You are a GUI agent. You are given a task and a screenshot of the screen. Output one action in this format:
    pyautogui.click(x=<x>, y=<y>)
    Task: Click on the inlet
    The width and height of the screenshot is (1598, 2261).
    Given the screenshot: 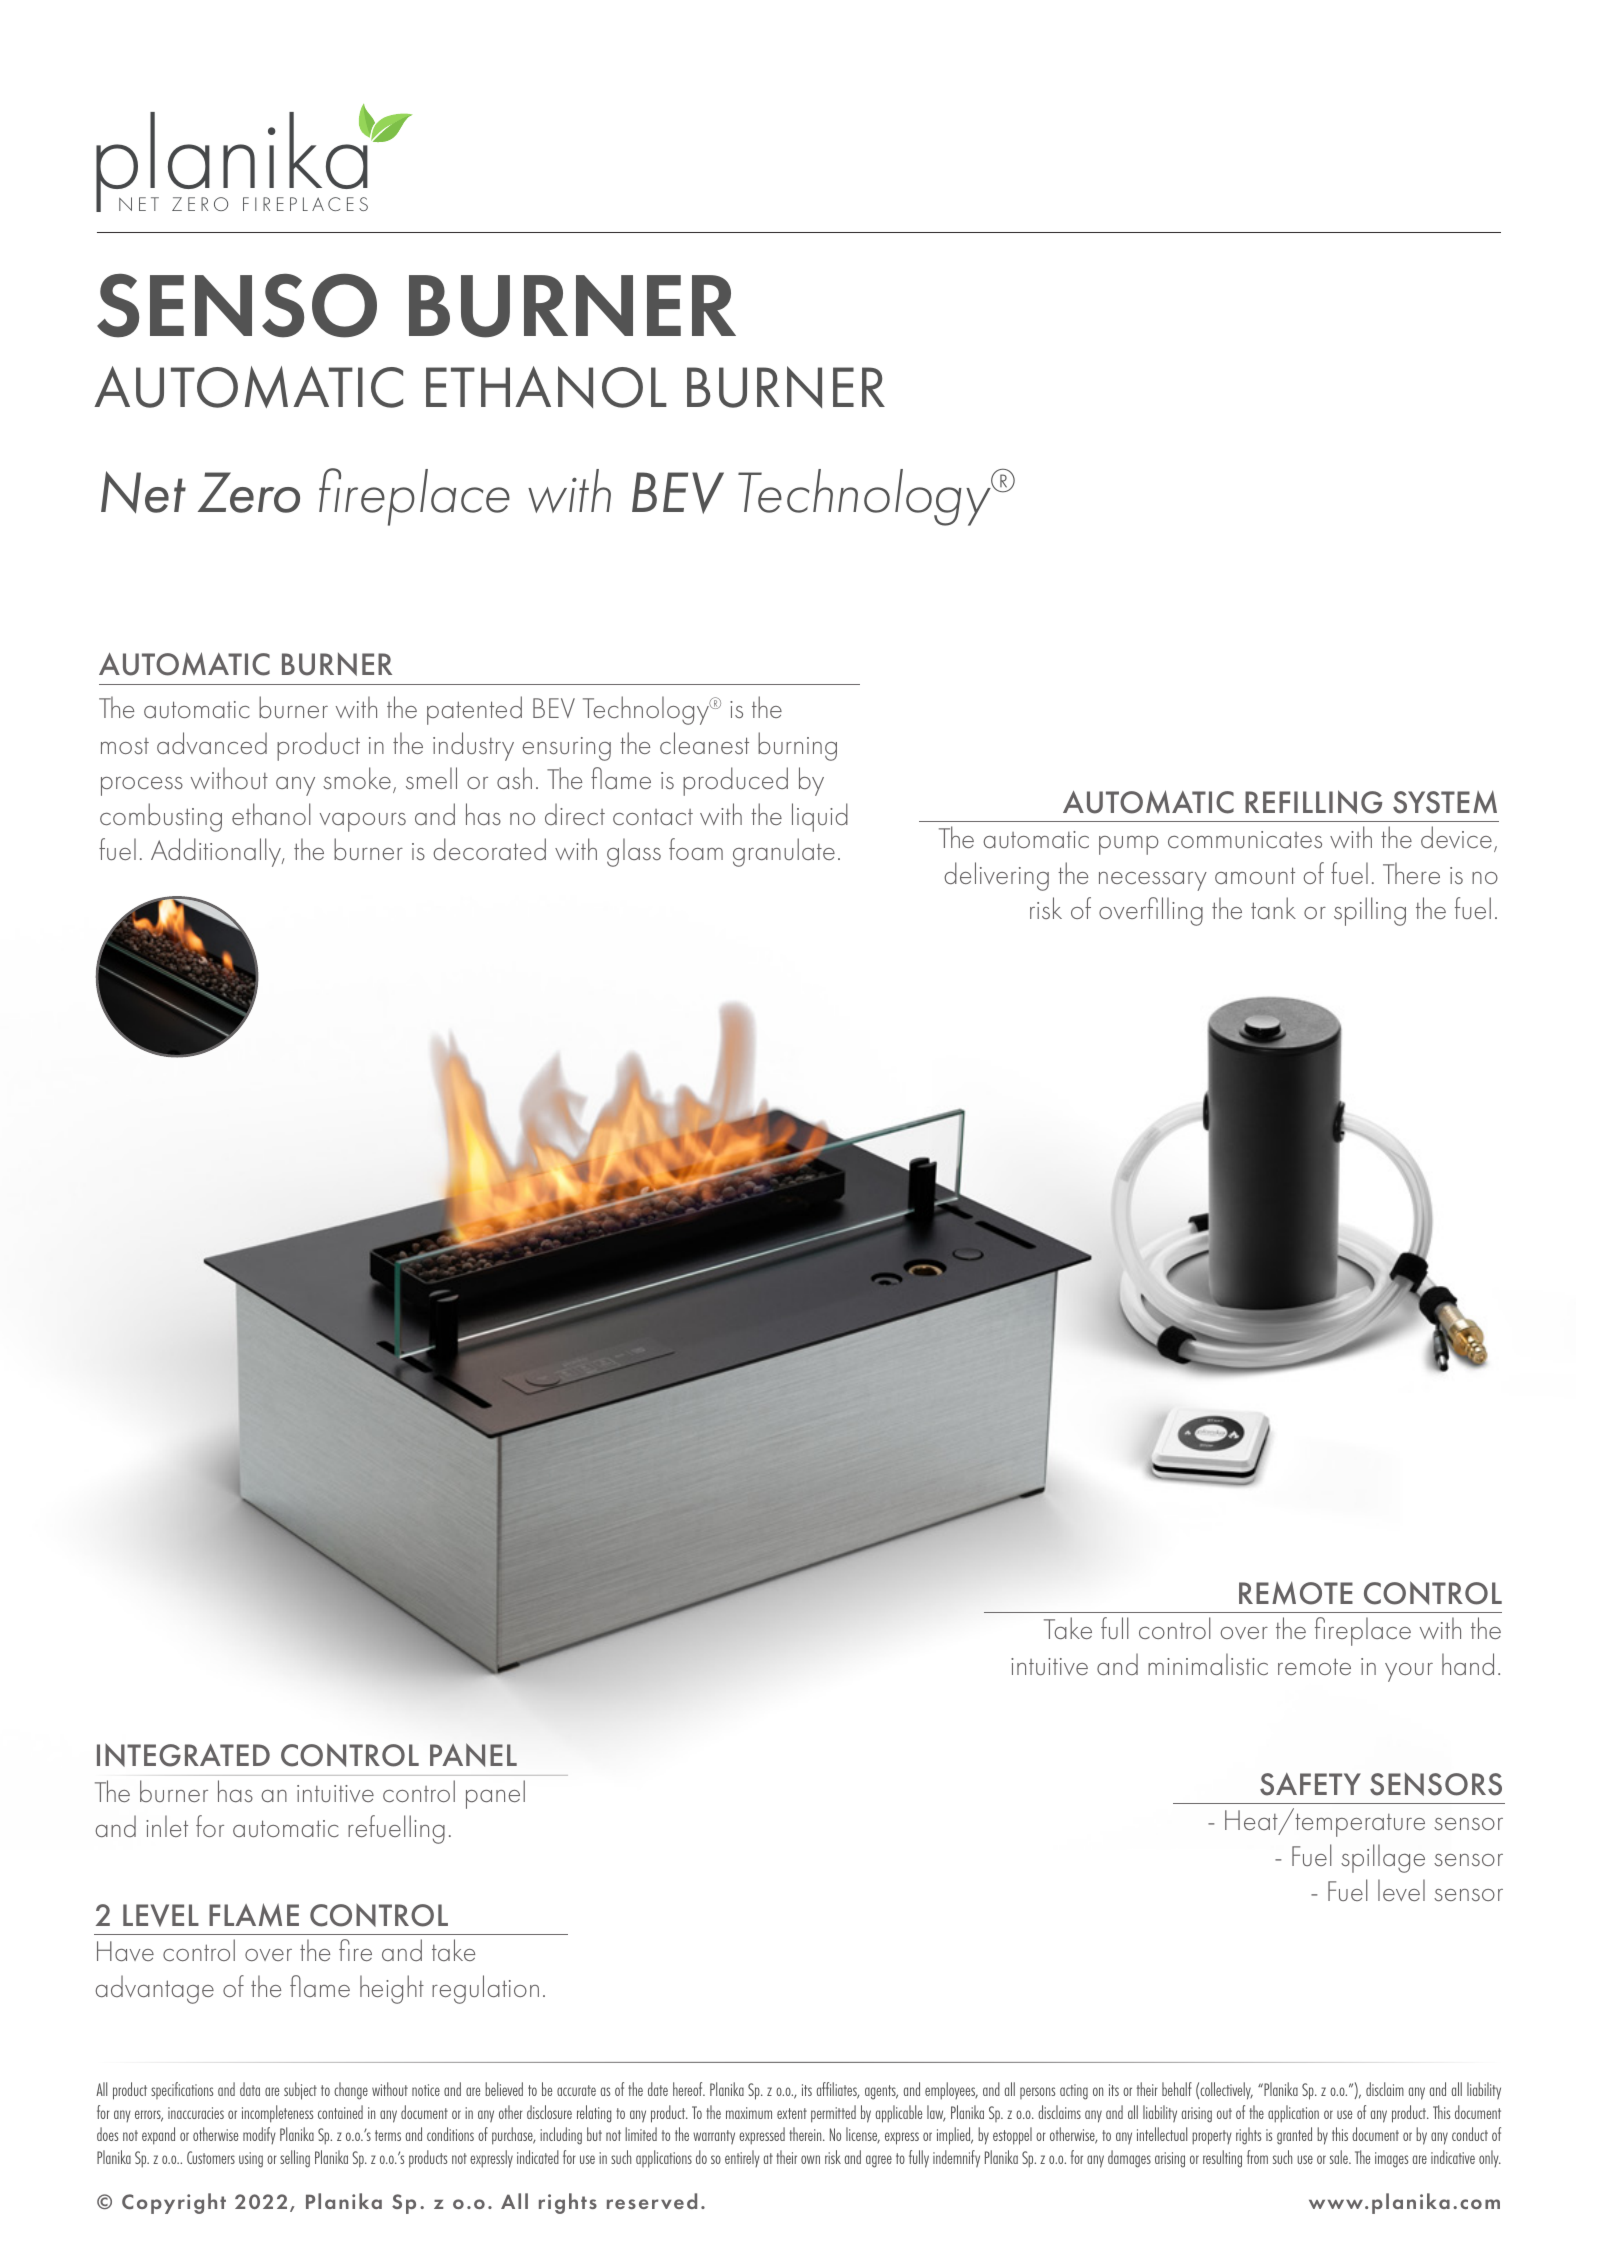 What is the action you would take?
    pyautogui.click(x=167, y=1826)
